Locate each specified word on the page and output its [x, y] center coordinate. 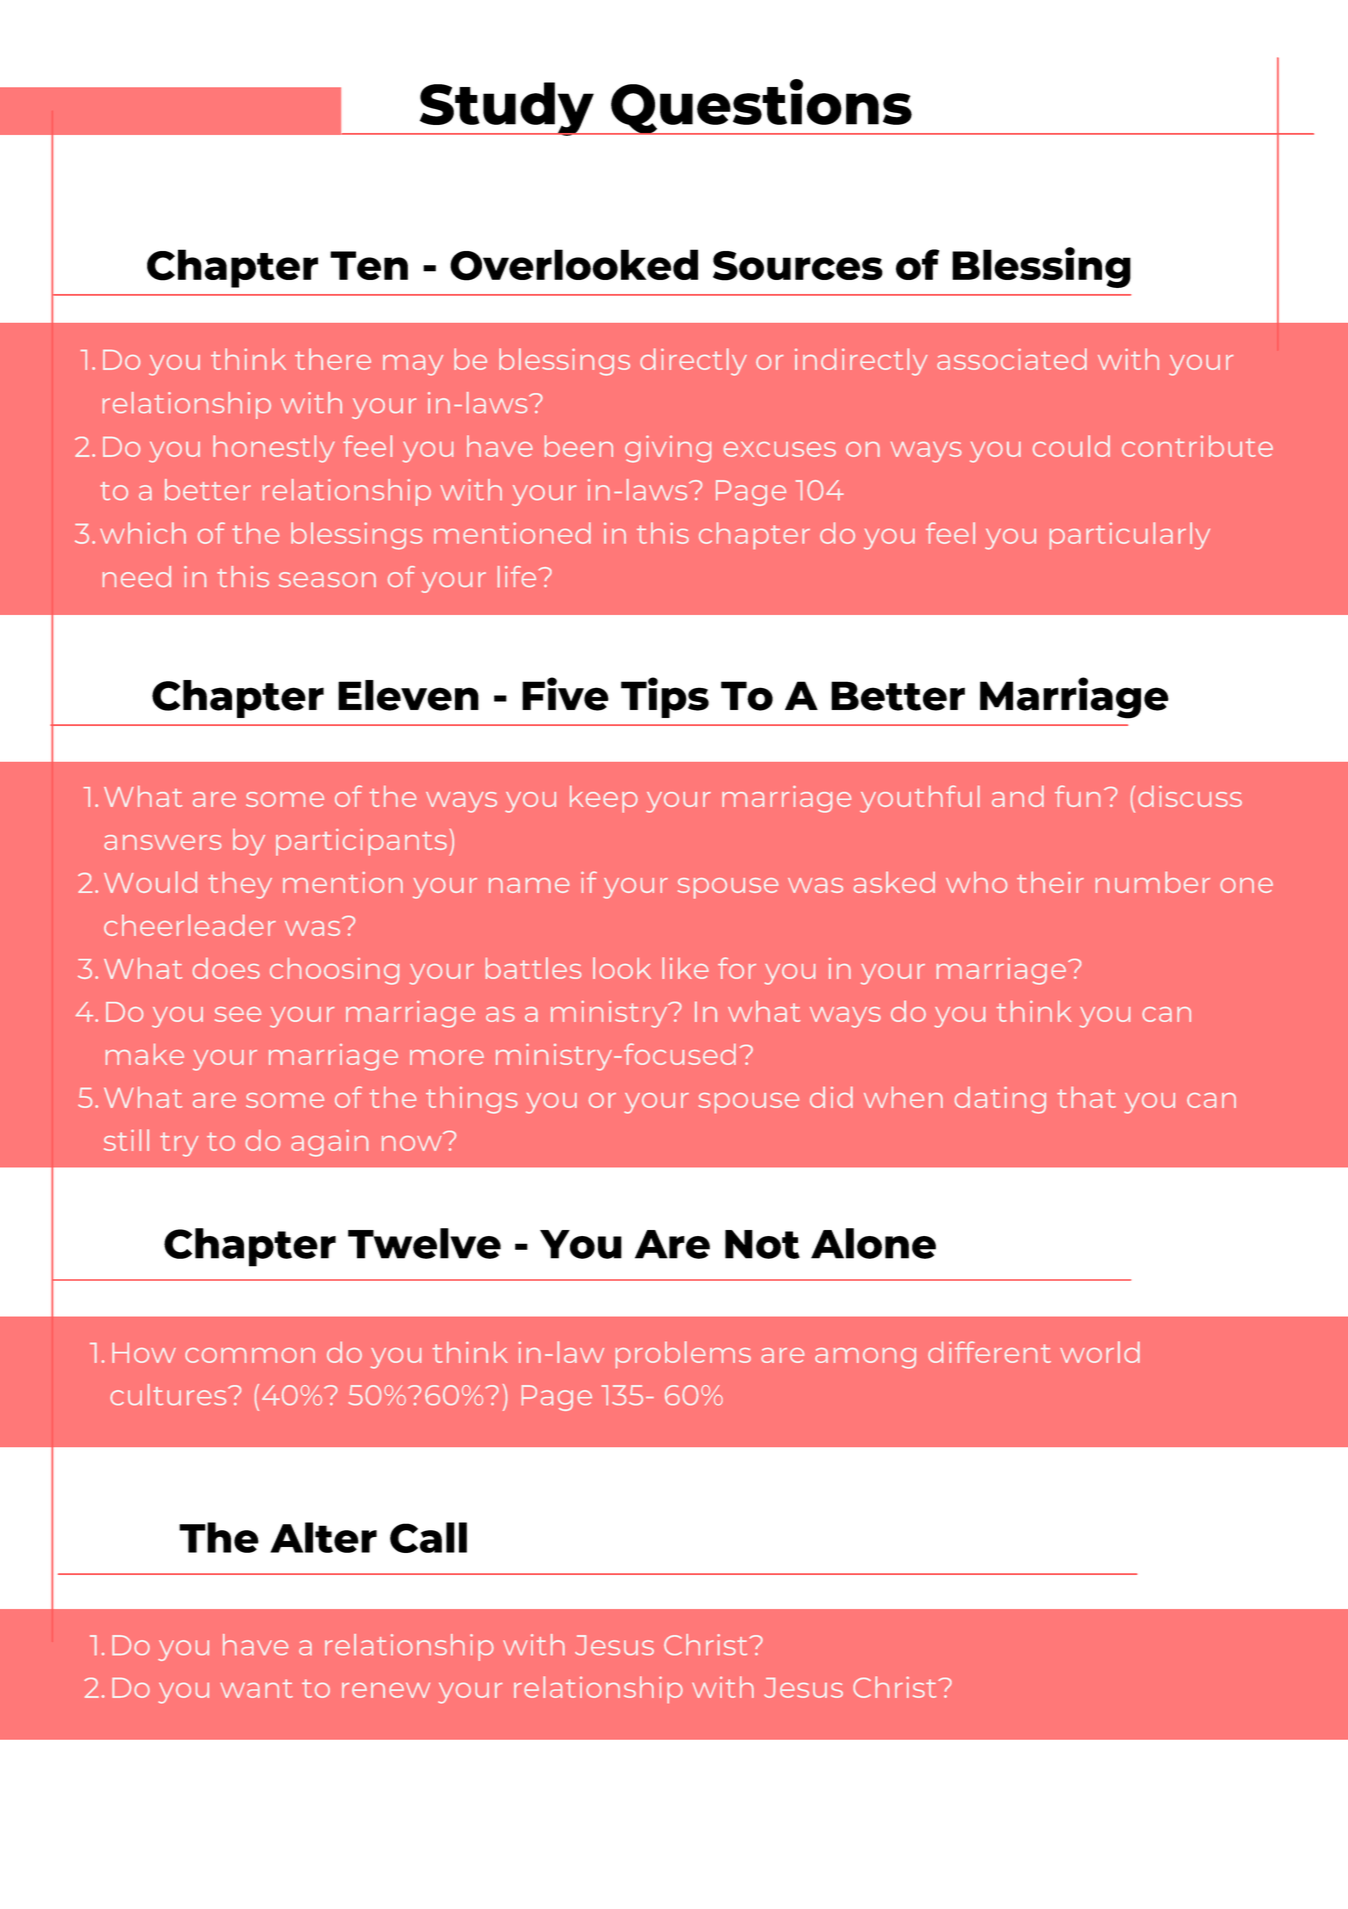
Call [428, 1537]
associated [1012, 359]
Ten [369, 265]
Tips [665, 697]
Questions [761, 107]
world [1100, 1352]
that [1086, 1097]
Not [762, 1244]
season [327, 579]
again [329, 1143]
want [256, 1688]
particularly [1130, 536]
